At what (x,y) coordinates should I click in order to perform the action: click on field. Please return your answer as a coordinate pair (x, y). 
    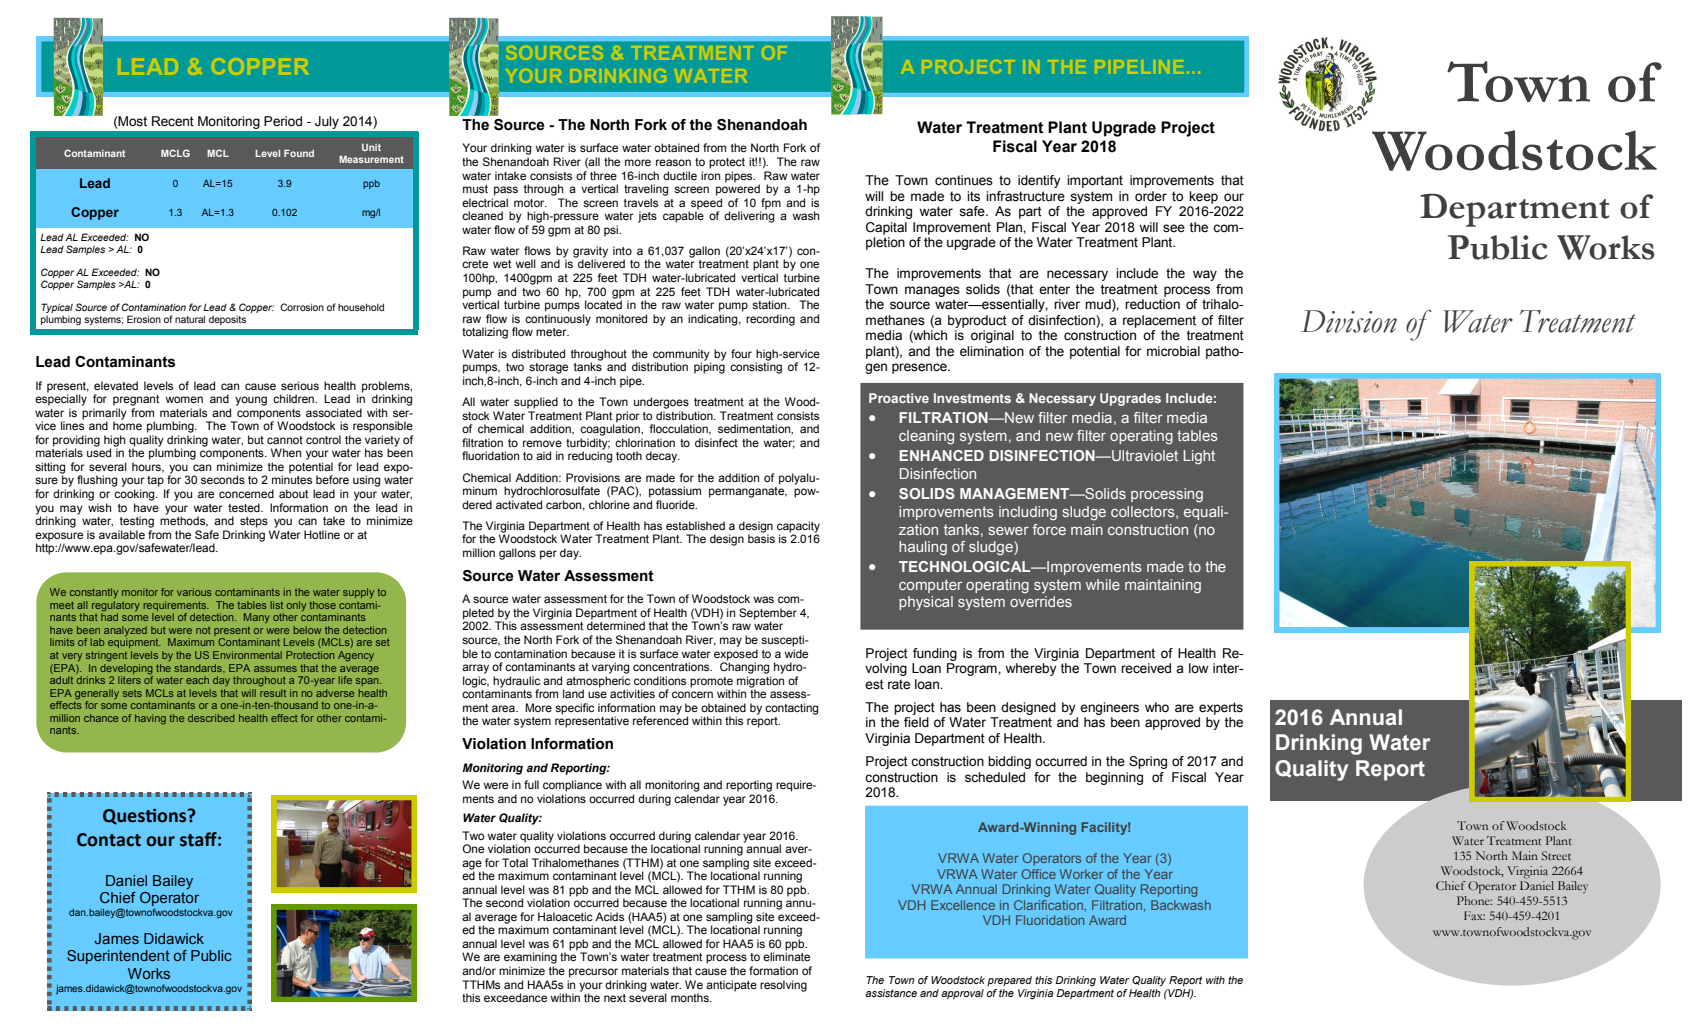
    Looking at the image, I should click on (916, 722).
